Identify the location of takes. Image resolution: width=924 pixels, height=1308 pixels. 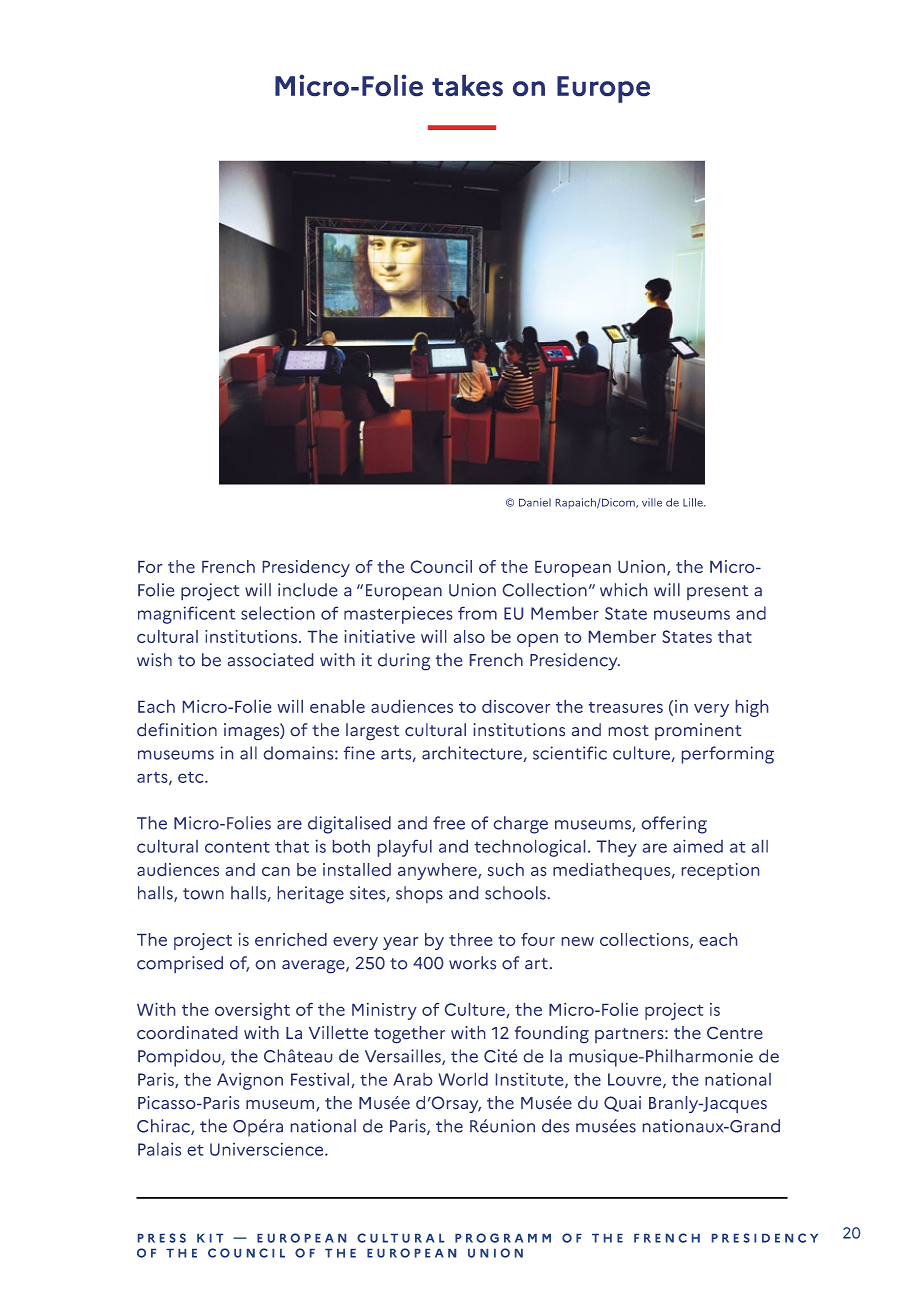
(467, 85).
